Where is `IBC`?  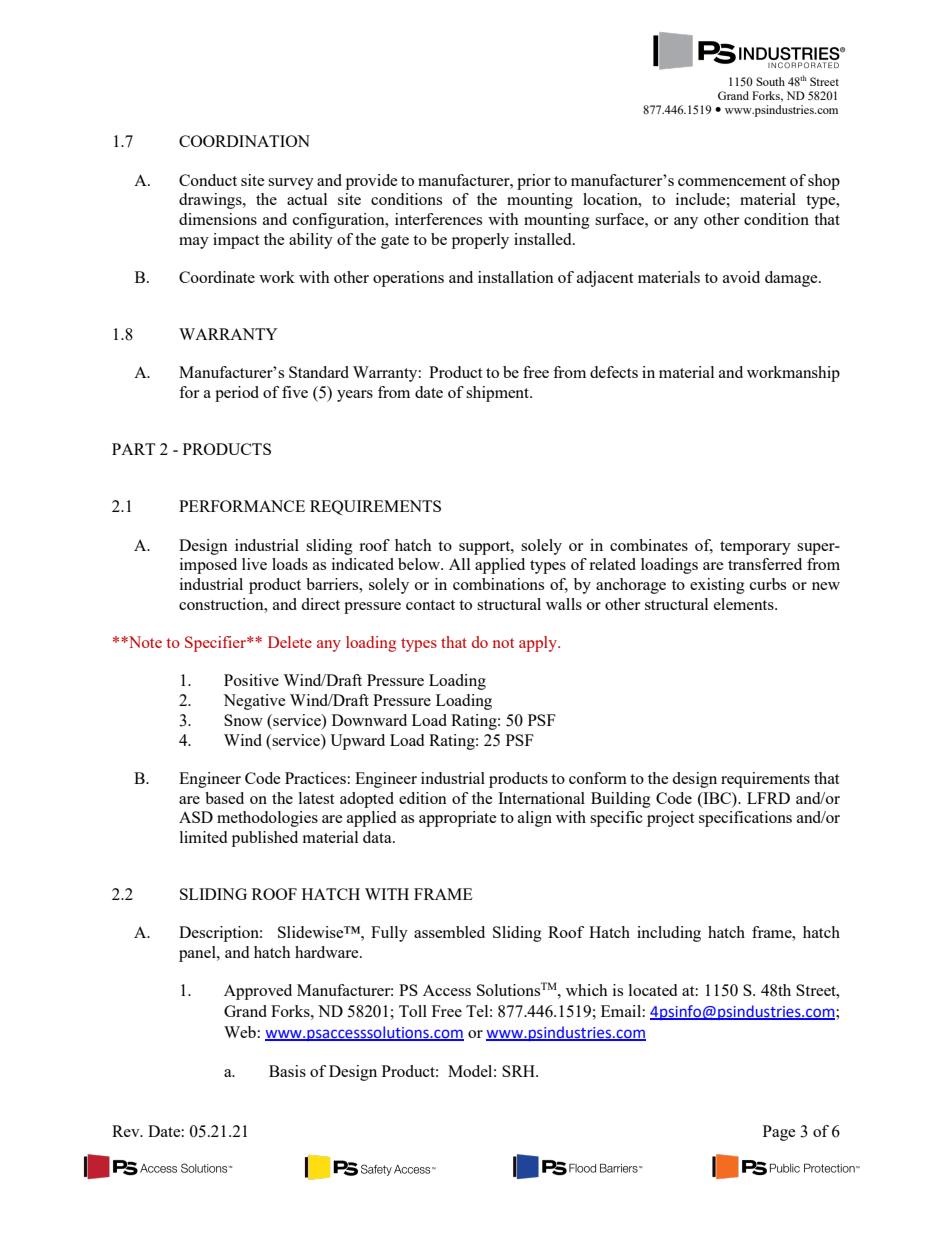
IBC is located at coordinates (717, 798).
